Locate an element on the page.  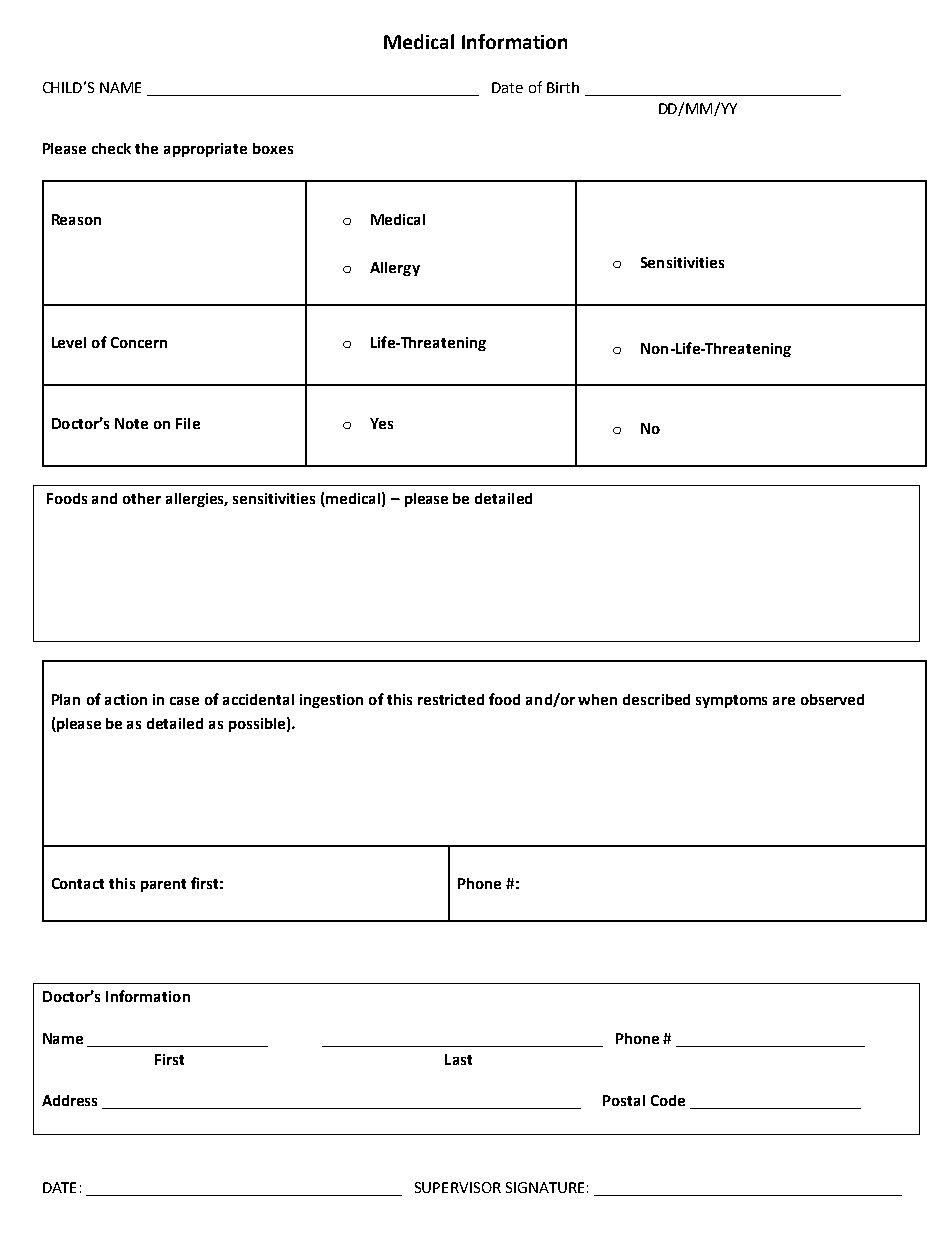
symptoms is located at coordinates (731, 701).
